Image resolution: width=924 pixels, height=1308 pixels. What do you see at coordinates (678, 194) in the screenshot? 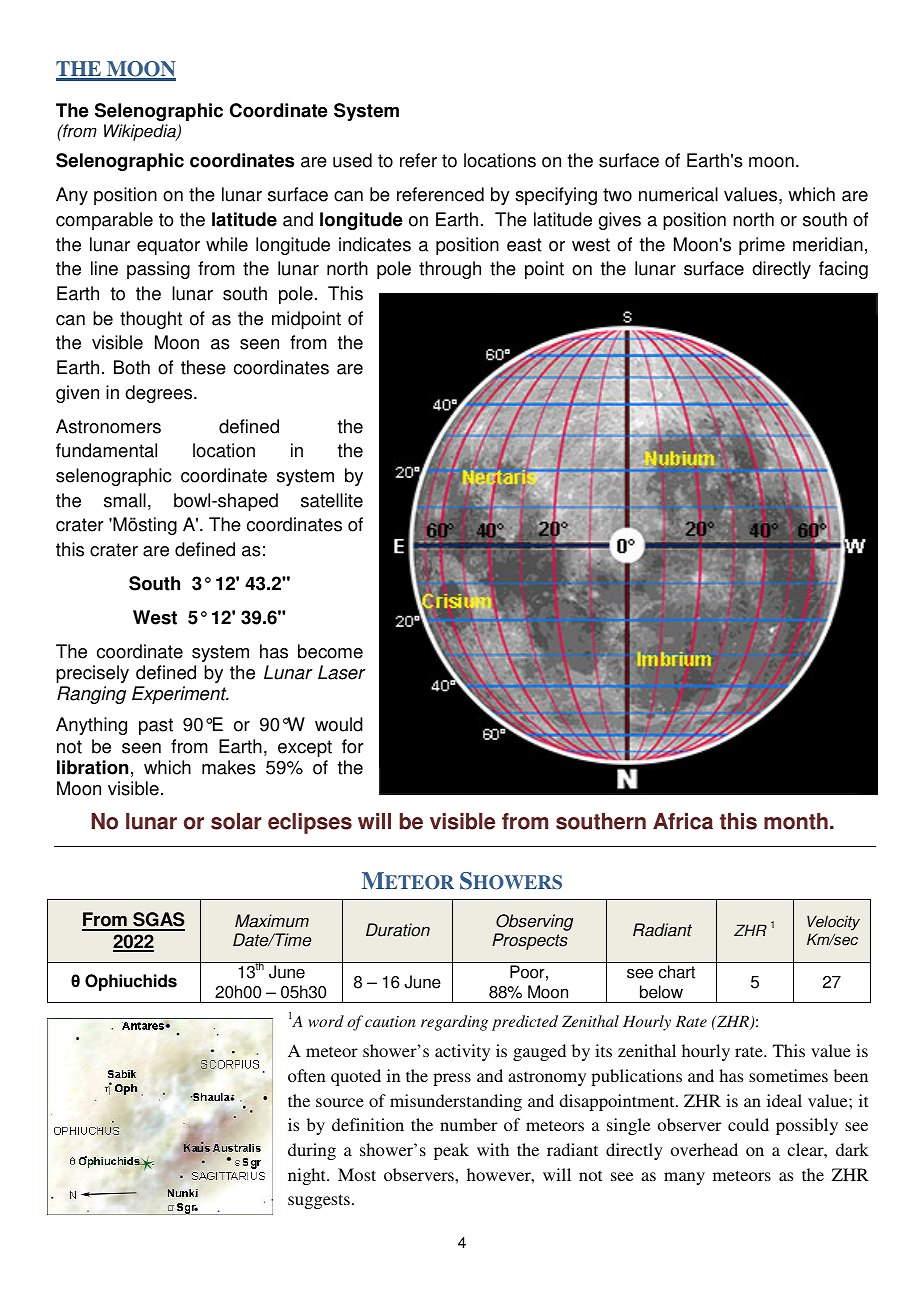
I see `numerical` at bounding box center [678, 194].
